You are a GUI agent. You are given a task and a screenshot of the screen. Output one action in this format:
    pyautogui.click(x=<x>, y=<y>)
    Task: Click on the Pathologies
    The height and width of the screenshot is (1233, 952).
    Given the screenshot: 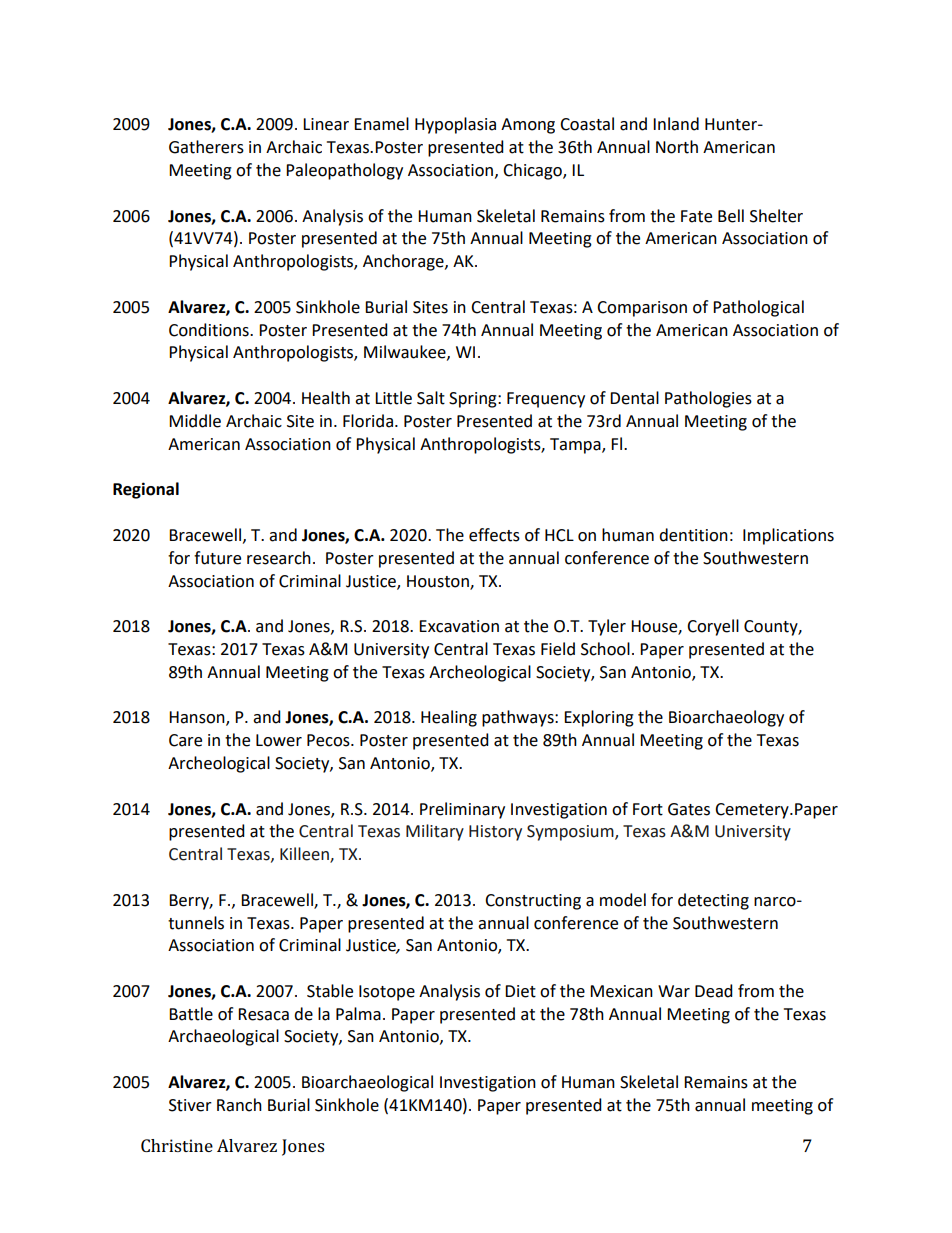 What is the action you would take?
    pyautogui.click(x=708, y=399)
